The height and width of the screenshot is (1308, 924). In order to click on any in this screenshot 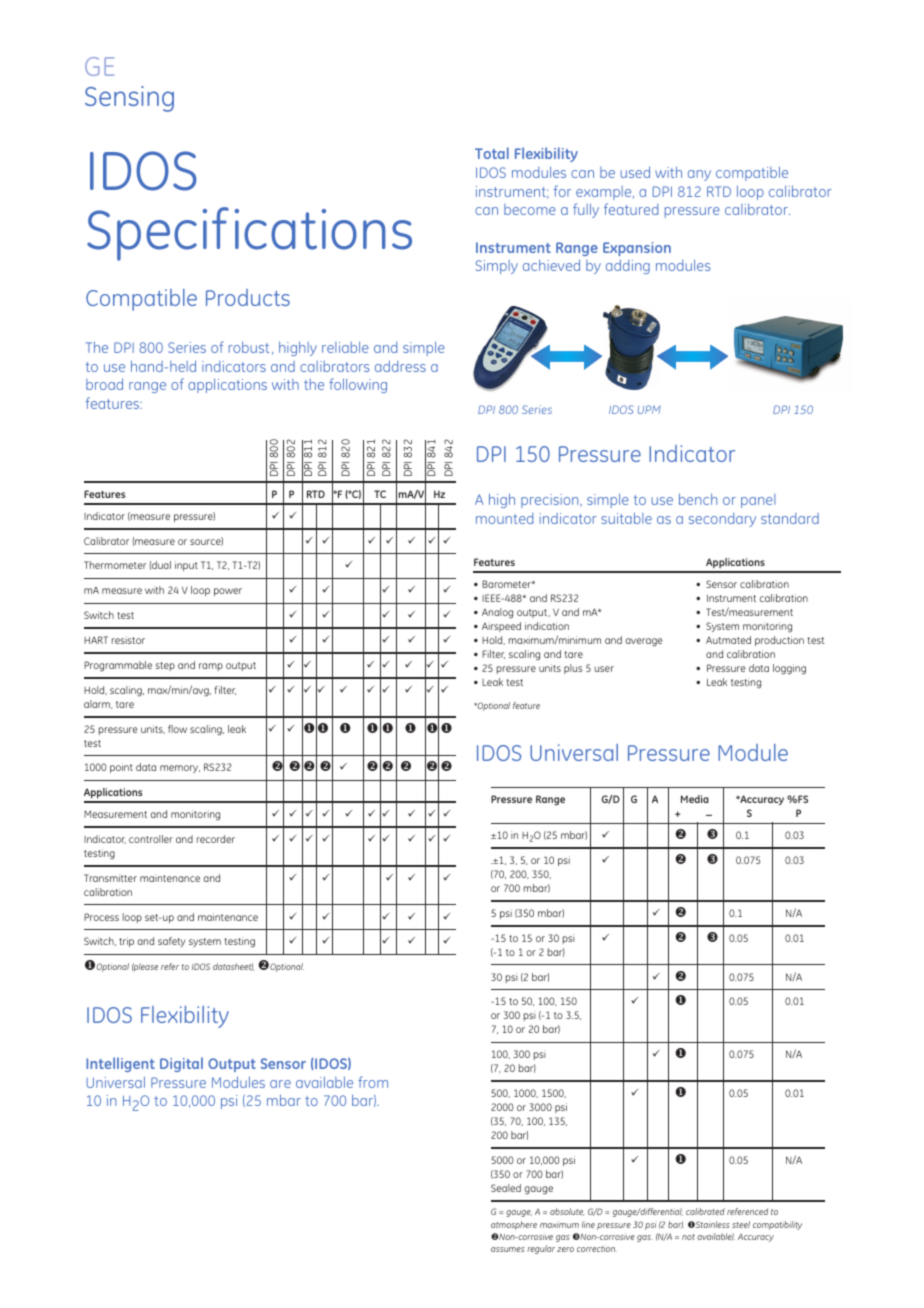, I will do `click(699, 175)`.
